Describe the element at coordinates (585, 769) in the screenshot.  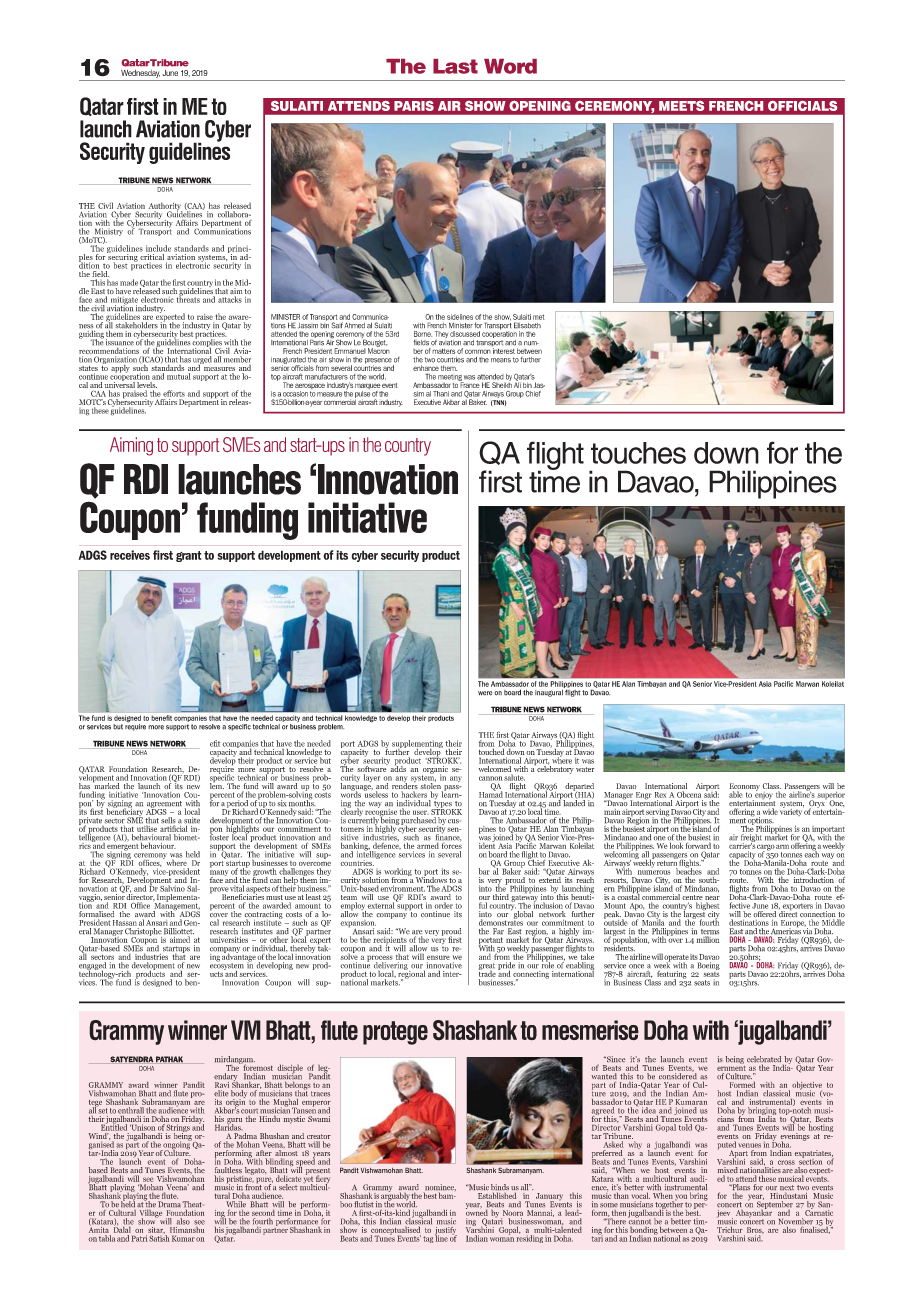
I see `water` at that location.
